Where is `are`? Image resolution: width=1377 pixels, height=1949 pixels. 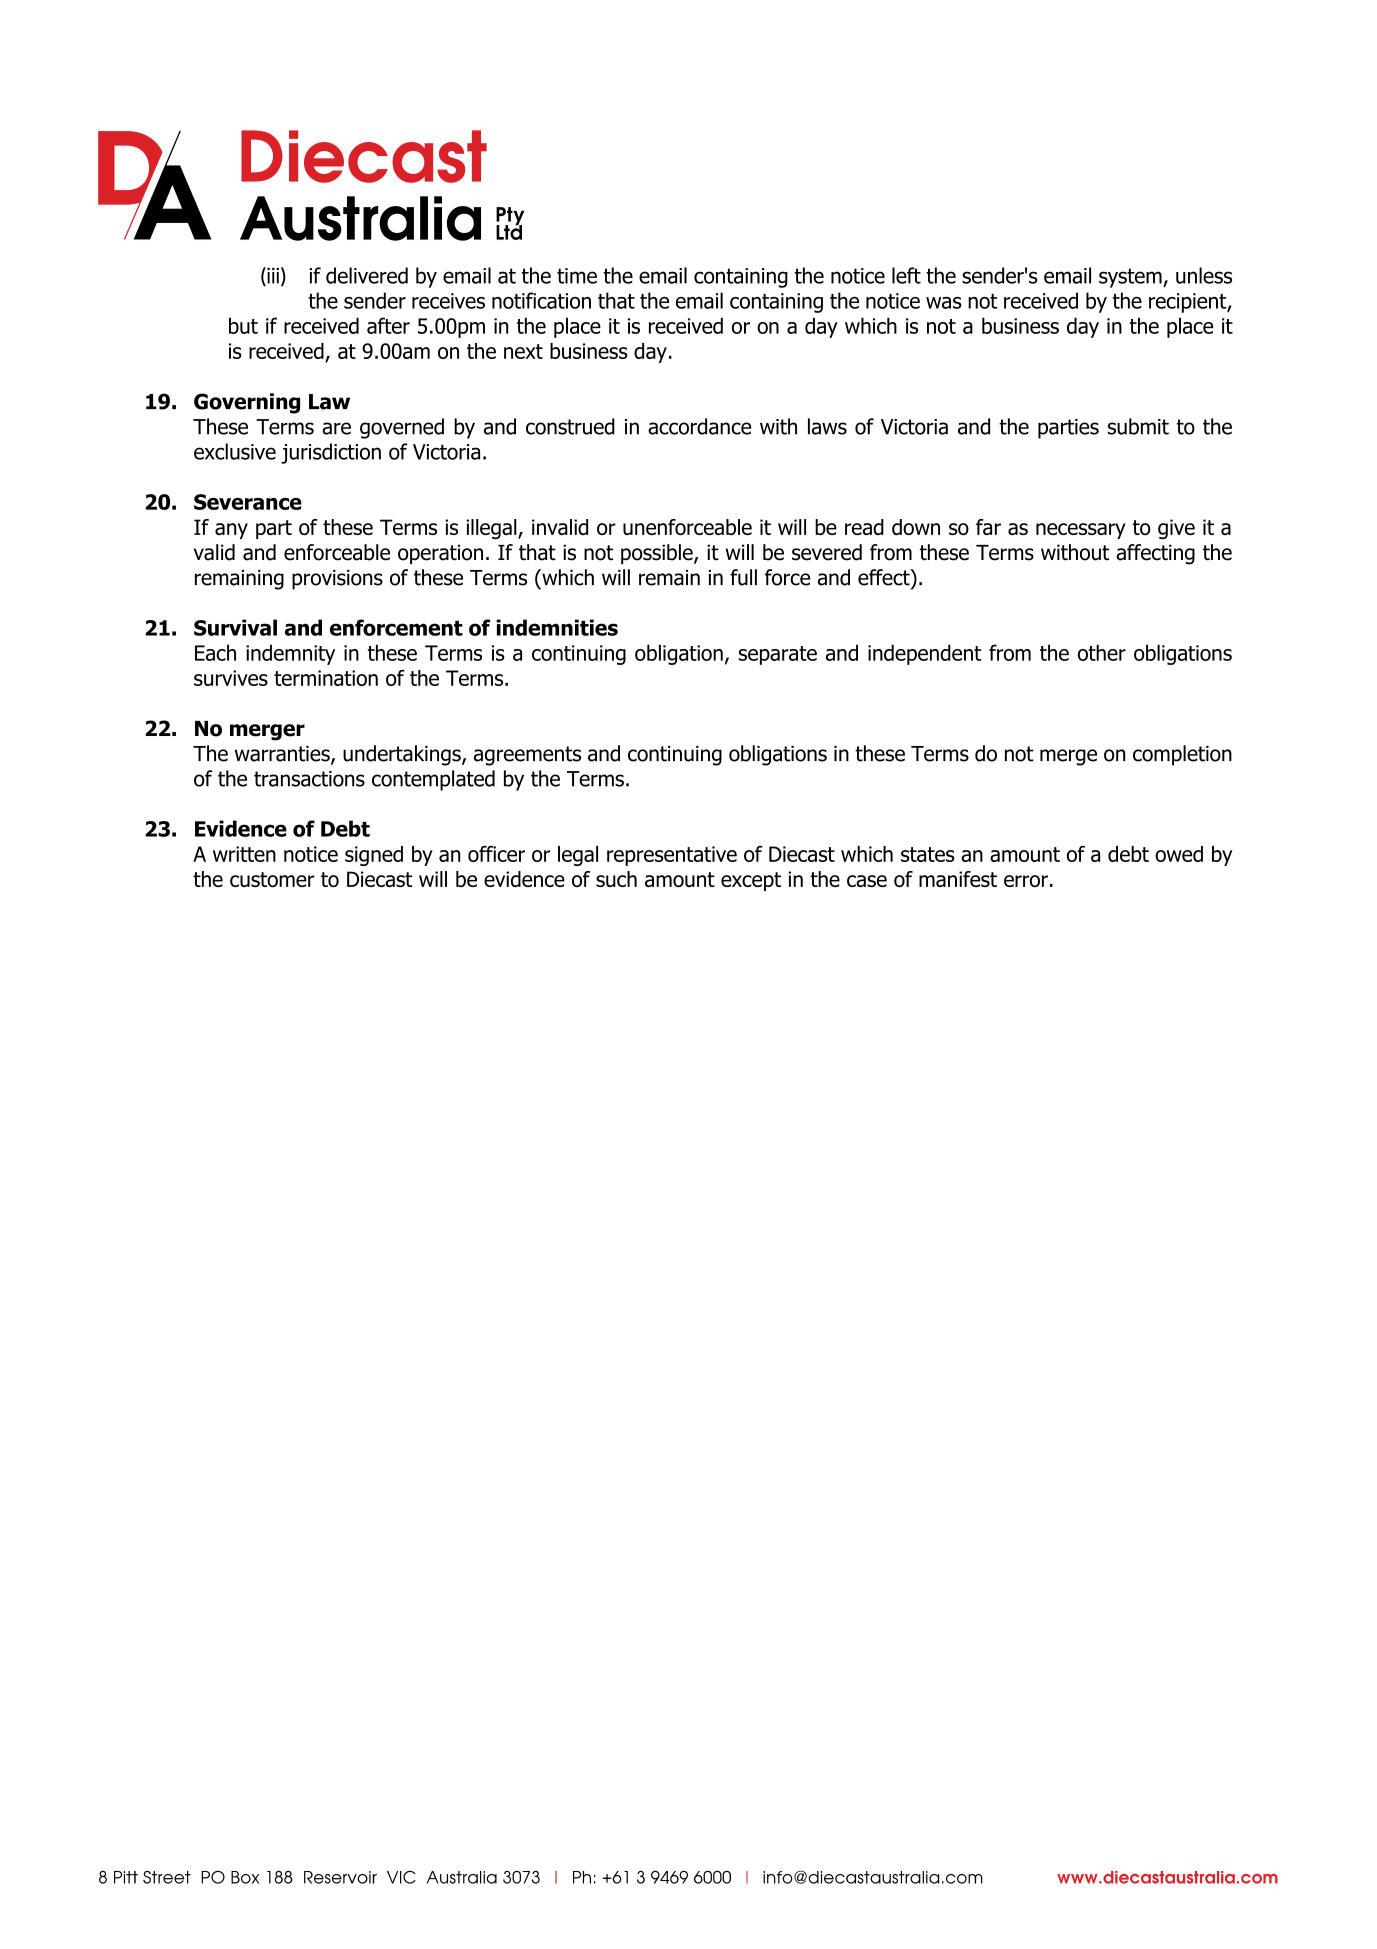 are is located at coordinates (336, 428).
